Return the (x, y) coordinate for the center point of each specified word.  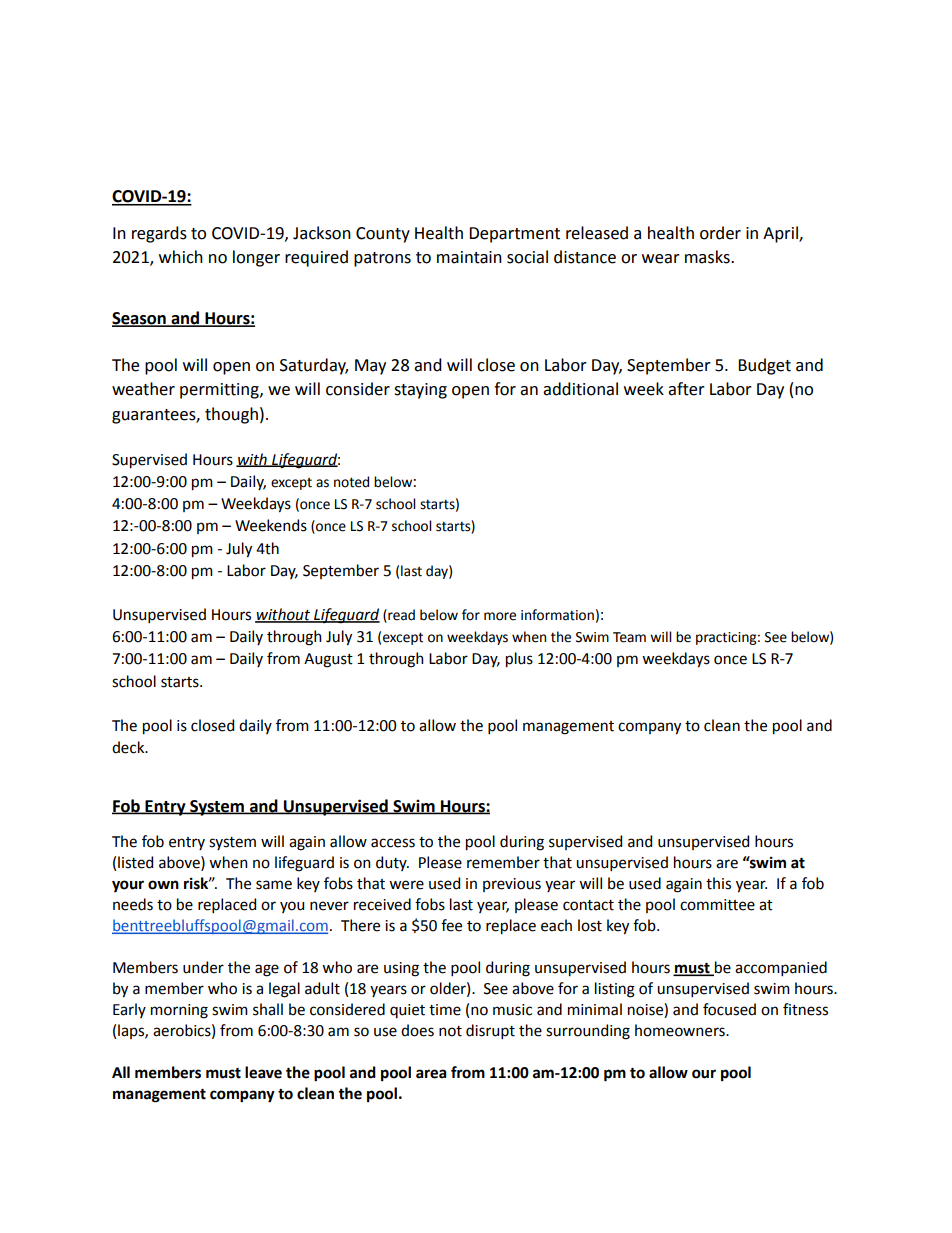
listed (135, 862)
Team (629, 637)
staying (420, 391)
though (231, 415)
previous (512, 885)
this (718, 883)
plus (519, 660)
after (686, 389)
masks (708, 257)
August (328, 660)
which (181, 257)
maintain (469, 257)
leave (263, 1072)
